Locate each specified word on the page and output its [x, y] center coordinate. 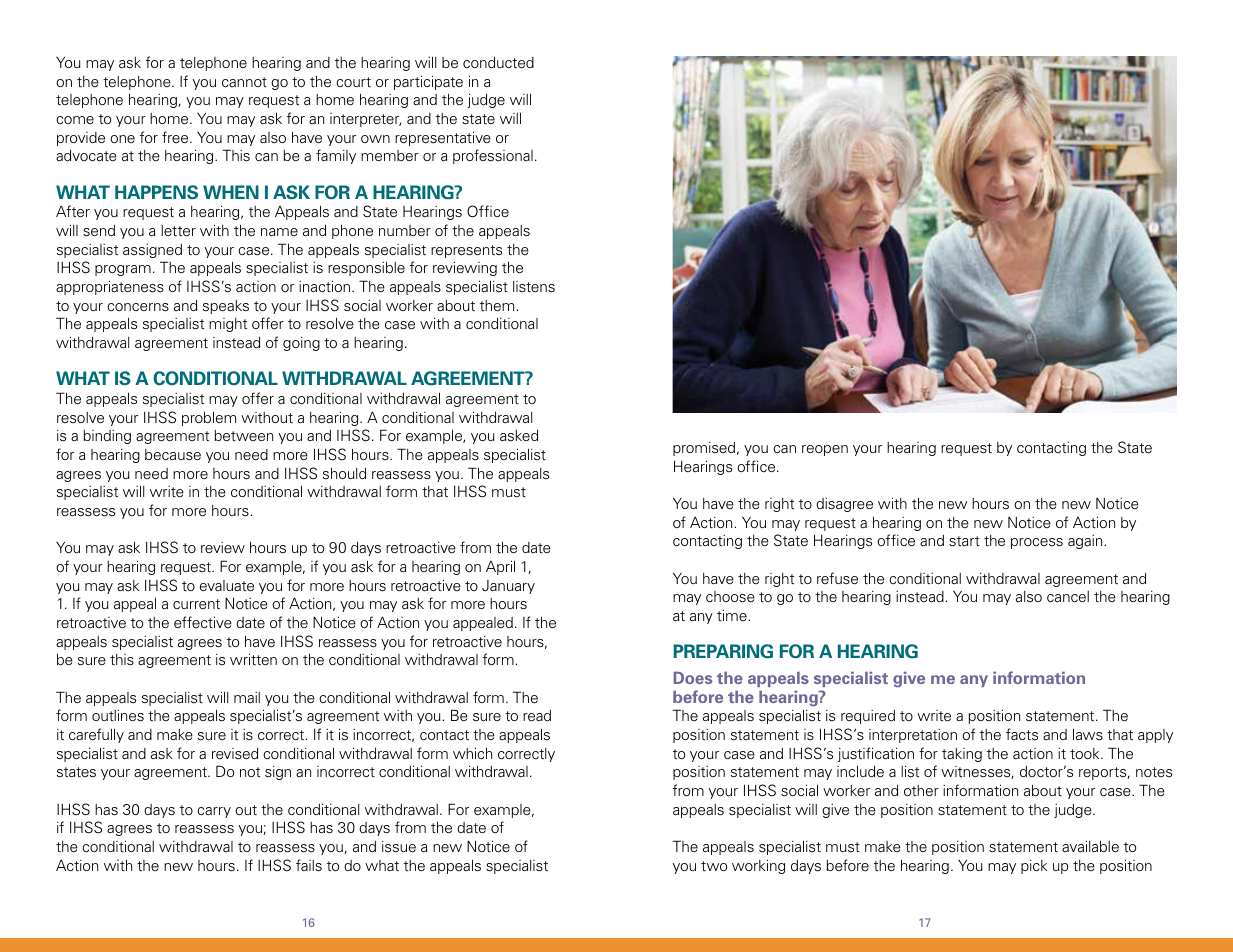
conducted [498, 63]
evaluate [227, 586]
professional [493, 156]
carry [214, 812]
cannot [244, 82]
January [508, 587]
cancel [1068, 596]
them [498, 305]
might [228, 325]
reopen [825, 450]
